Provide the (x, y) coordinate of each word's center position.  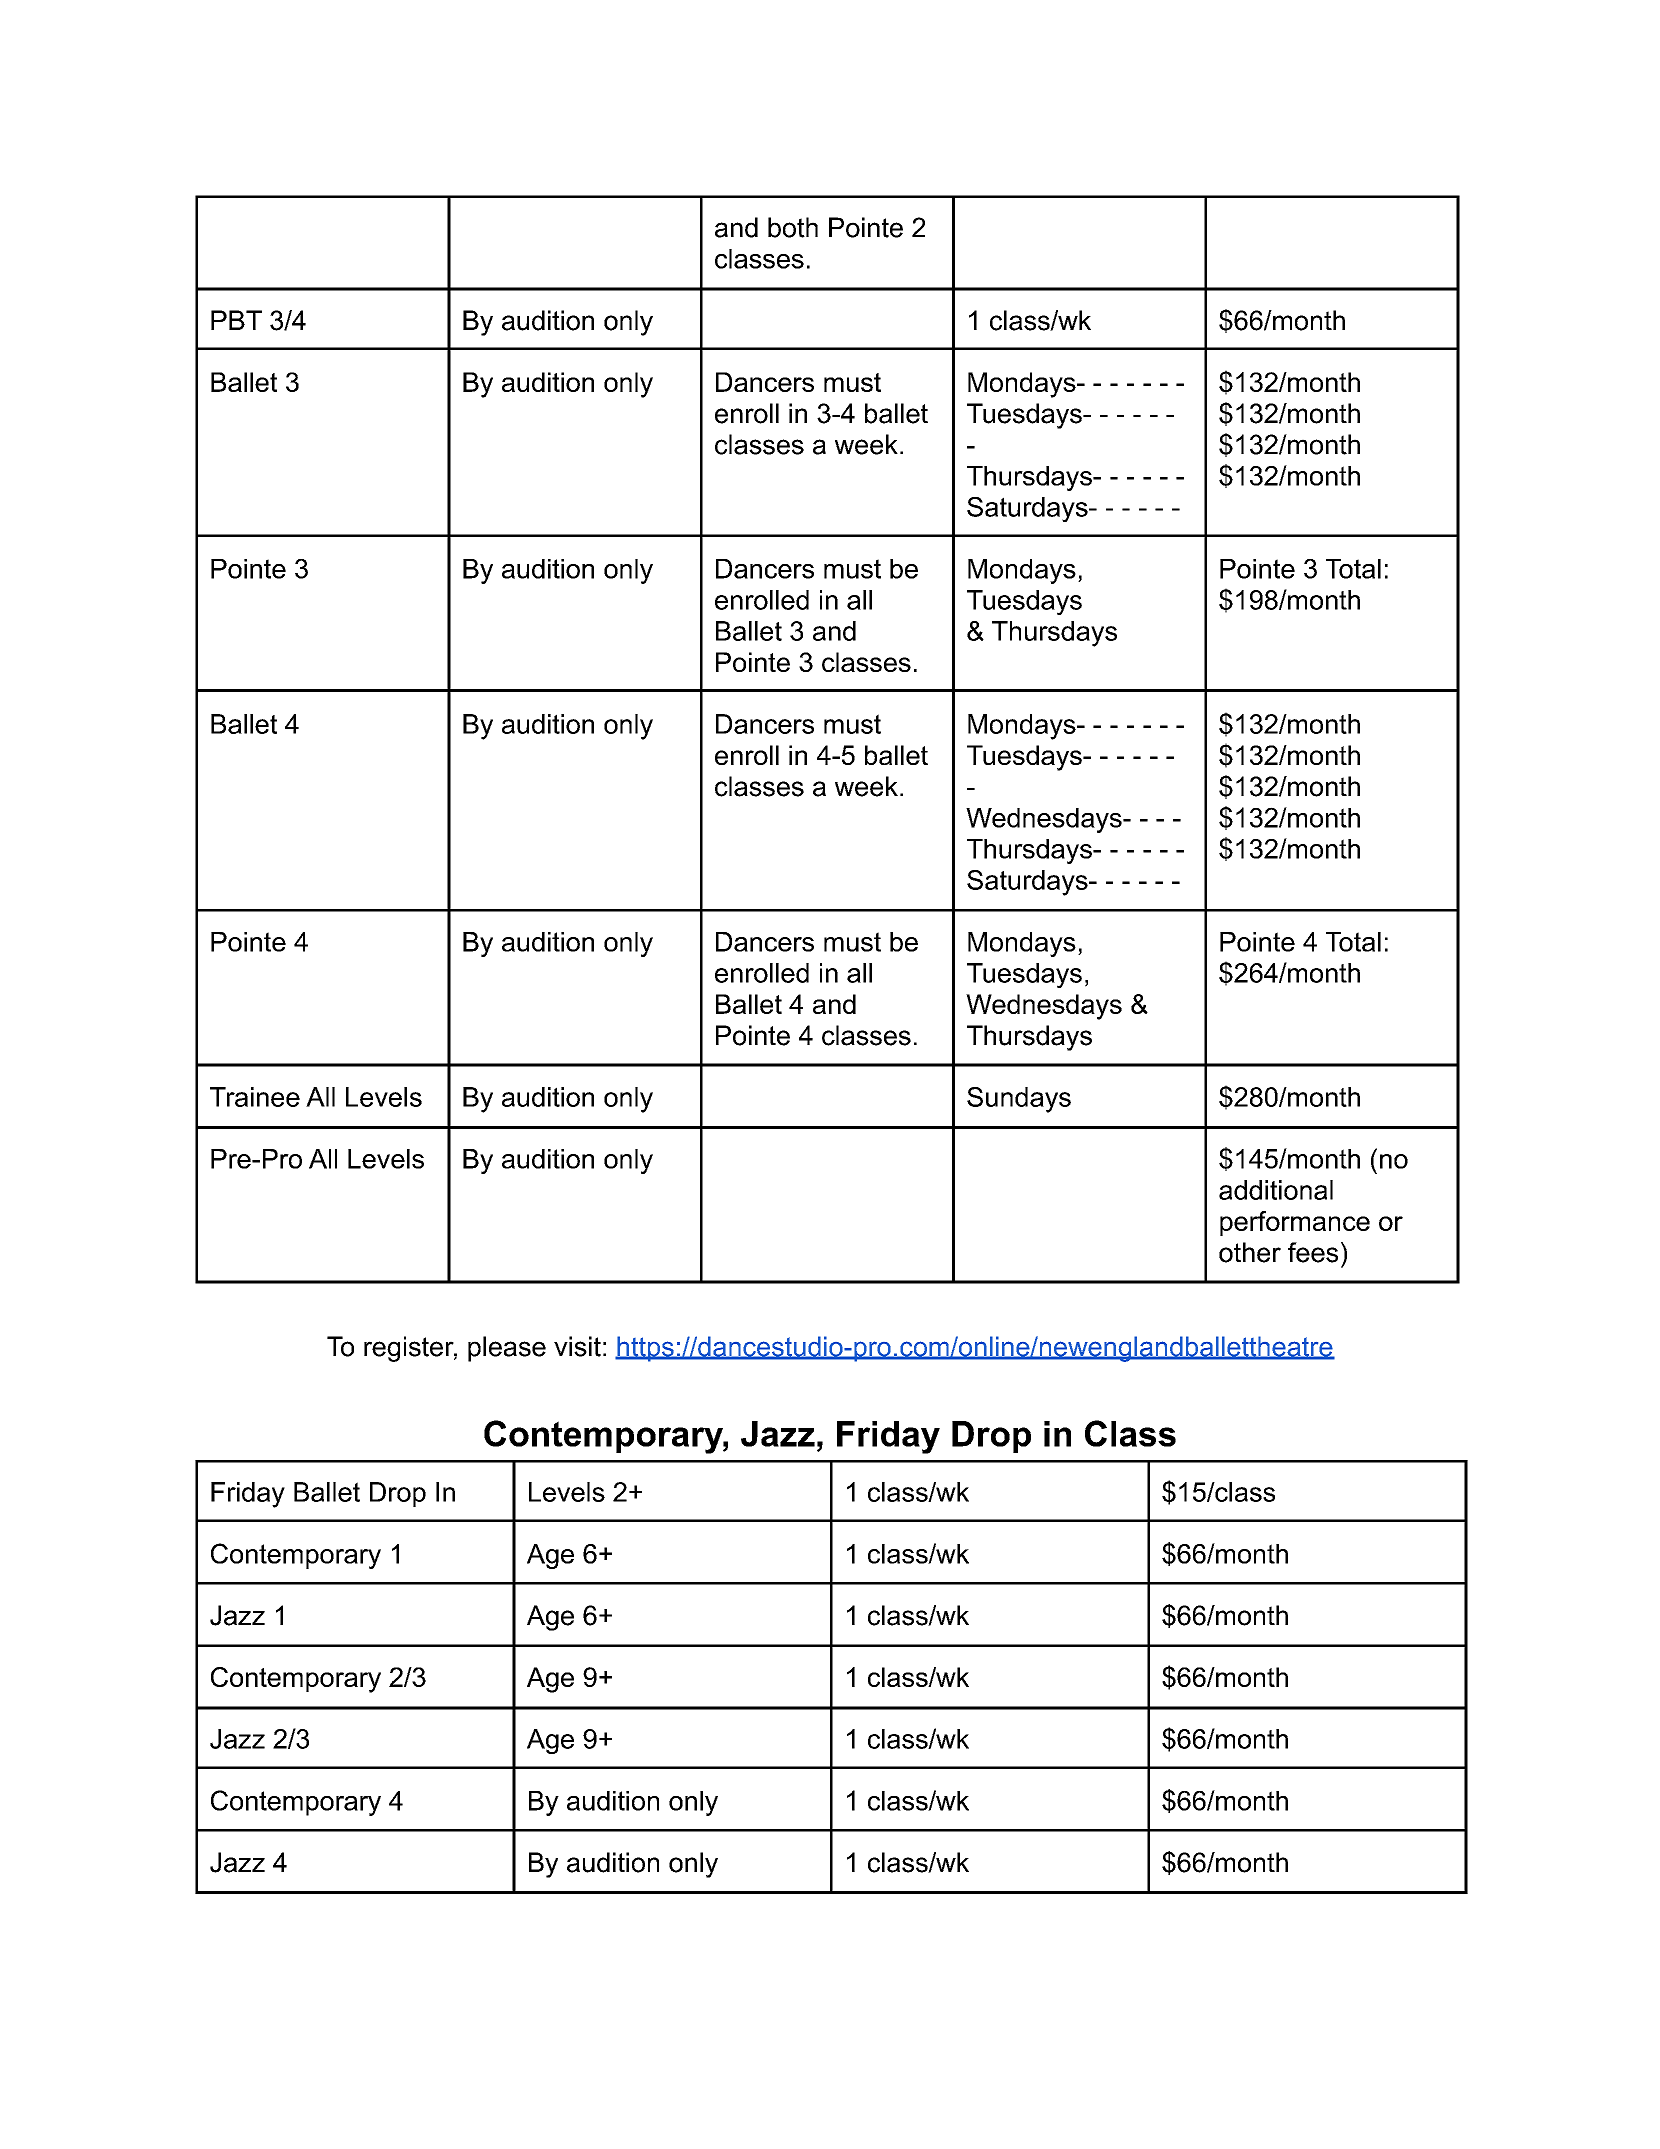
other (1250, 1252)
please (507, 1349)
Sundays (1019, 1100)
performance (1295, 1223)
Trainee (255, 1097)
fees (1313, 1252)
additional (1276, 1190)
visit (577, 1346)
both (793, 227)
